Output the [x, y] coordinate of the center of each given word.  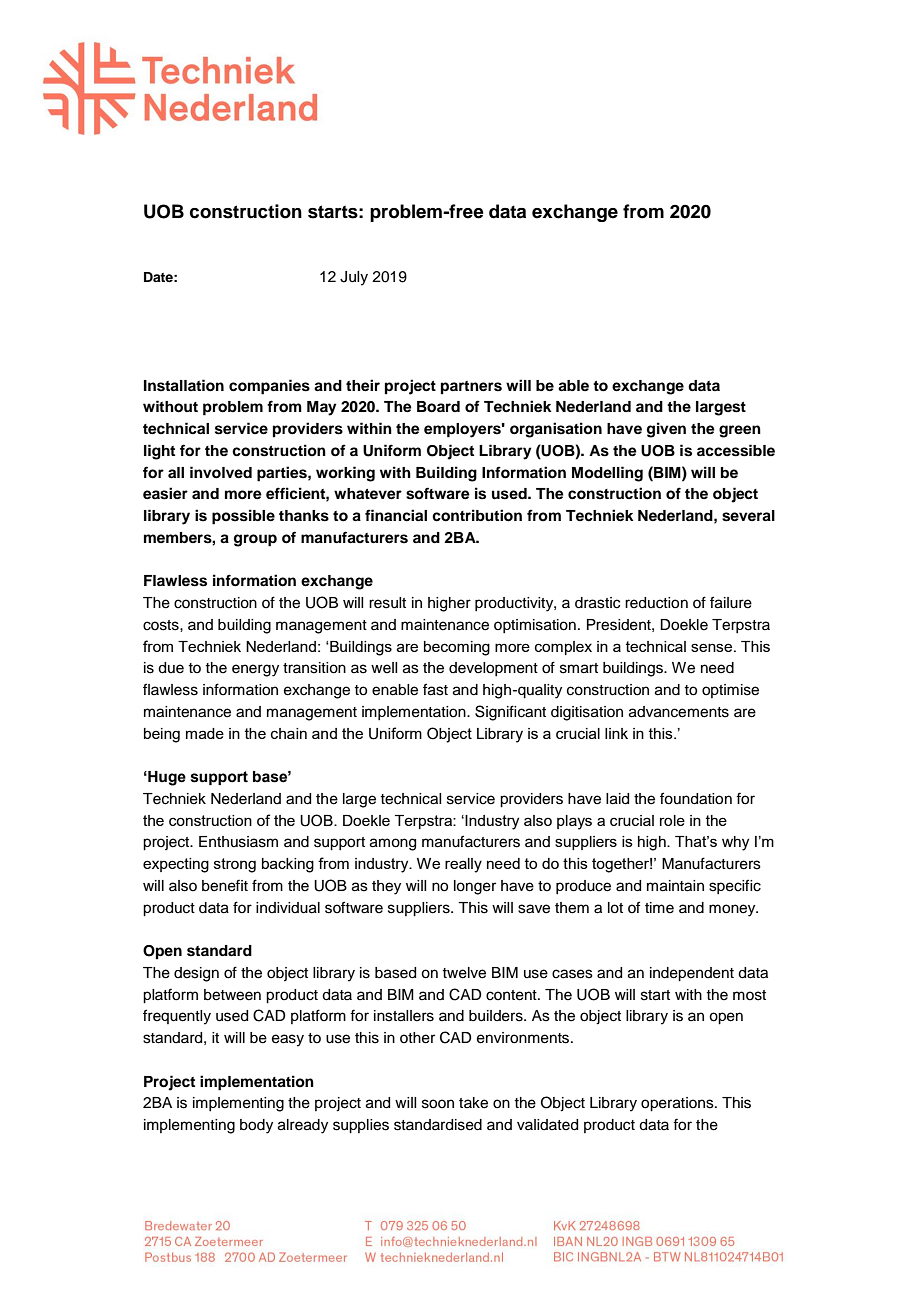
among [393, 844]
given [666, 430]
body [256, 1126]
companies [269, 387]
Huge [166, 778]
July [354, 278]
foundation [696, 798]
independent [692, 974]
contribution [477, 515]
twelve [464, 973]
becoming [457, 648]
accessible [736, 450]
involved [221, 472]
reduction [656, 603]
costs [162, 625]
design [196, 974]
